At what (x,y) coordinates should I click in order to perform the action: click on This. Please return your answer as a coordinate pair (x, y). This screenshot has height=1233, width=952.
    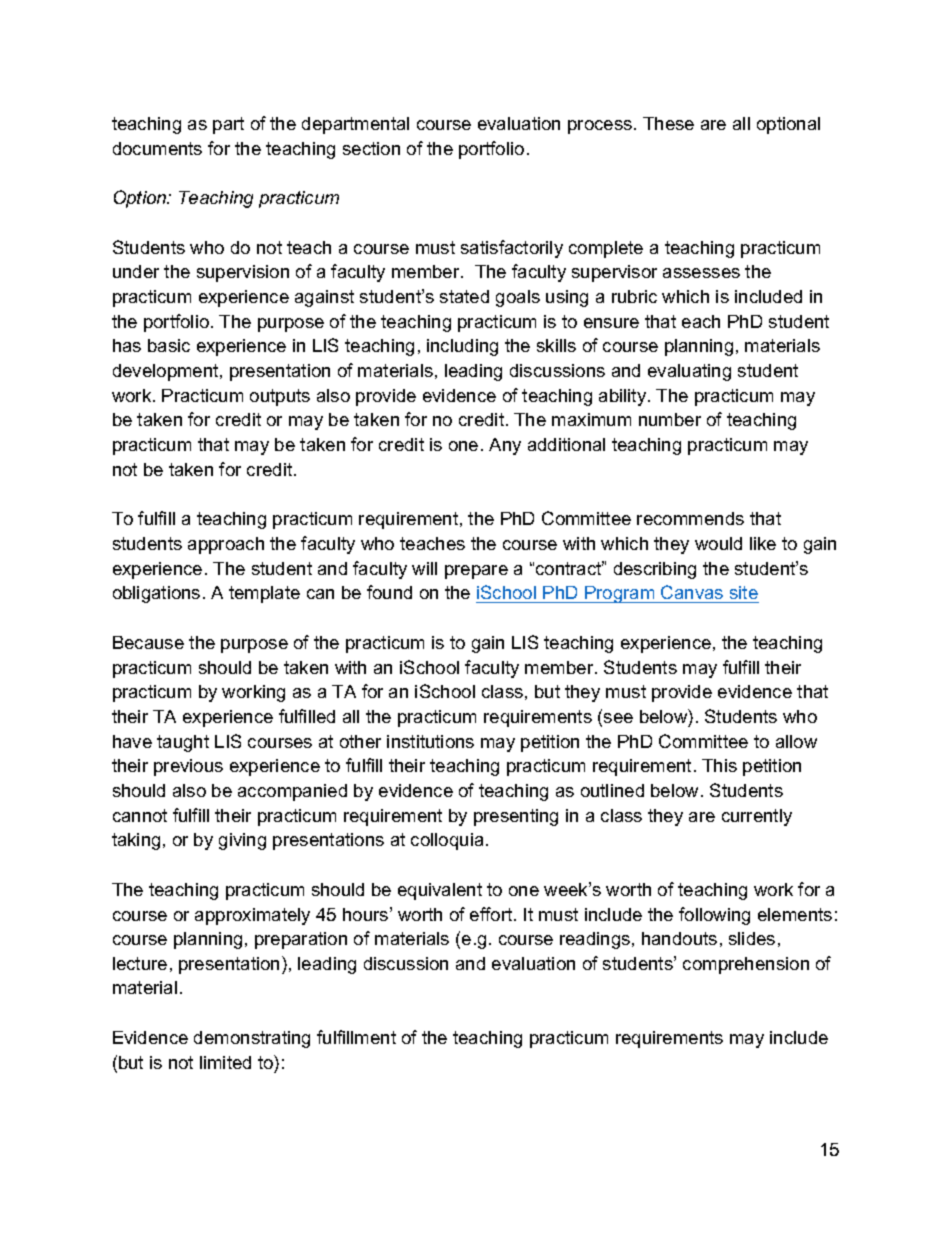
    Looking at the image, I should click on (719, 765).
